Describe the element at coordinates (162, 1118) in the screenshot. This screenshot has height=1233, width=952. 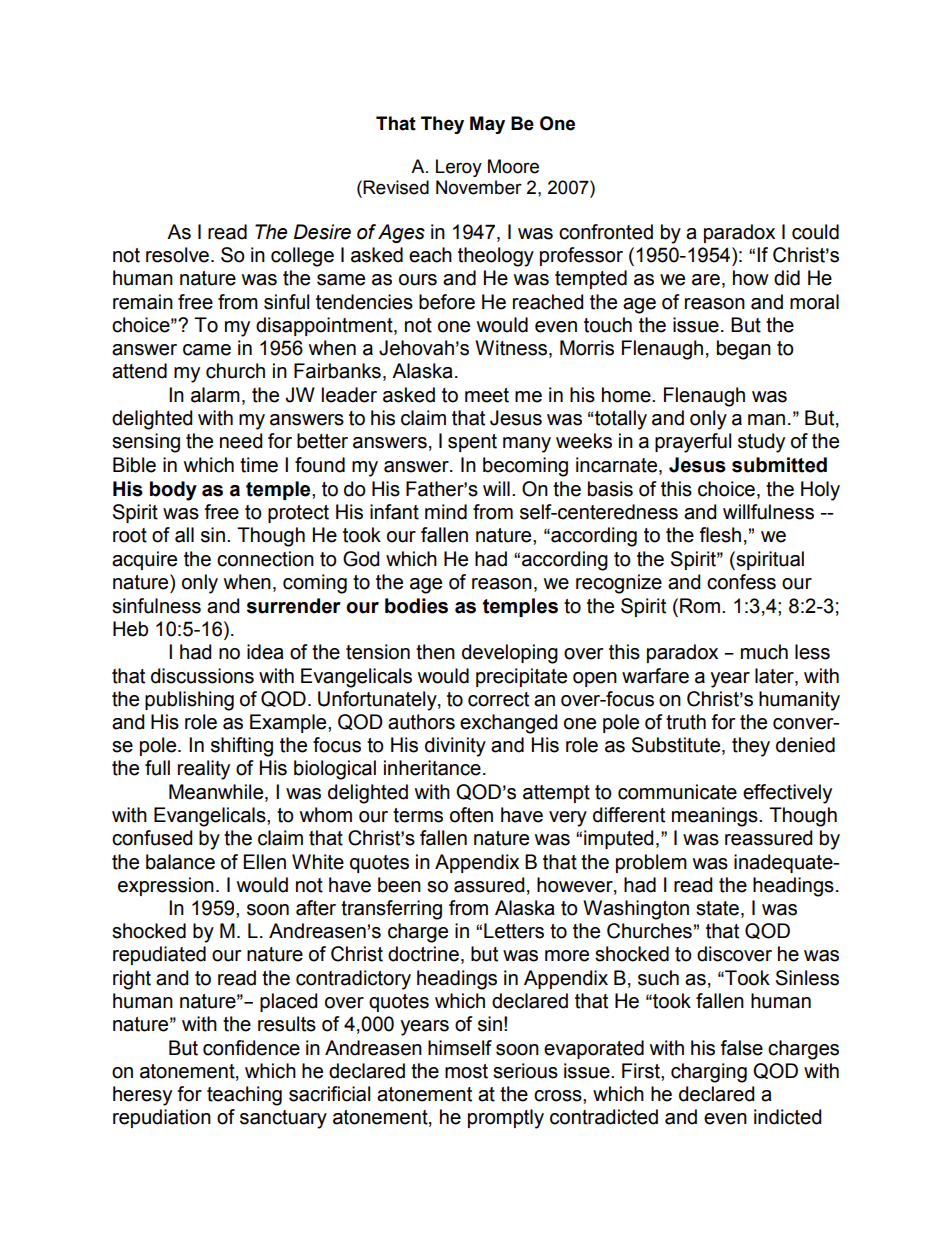
I see `repudiation` at that location.
